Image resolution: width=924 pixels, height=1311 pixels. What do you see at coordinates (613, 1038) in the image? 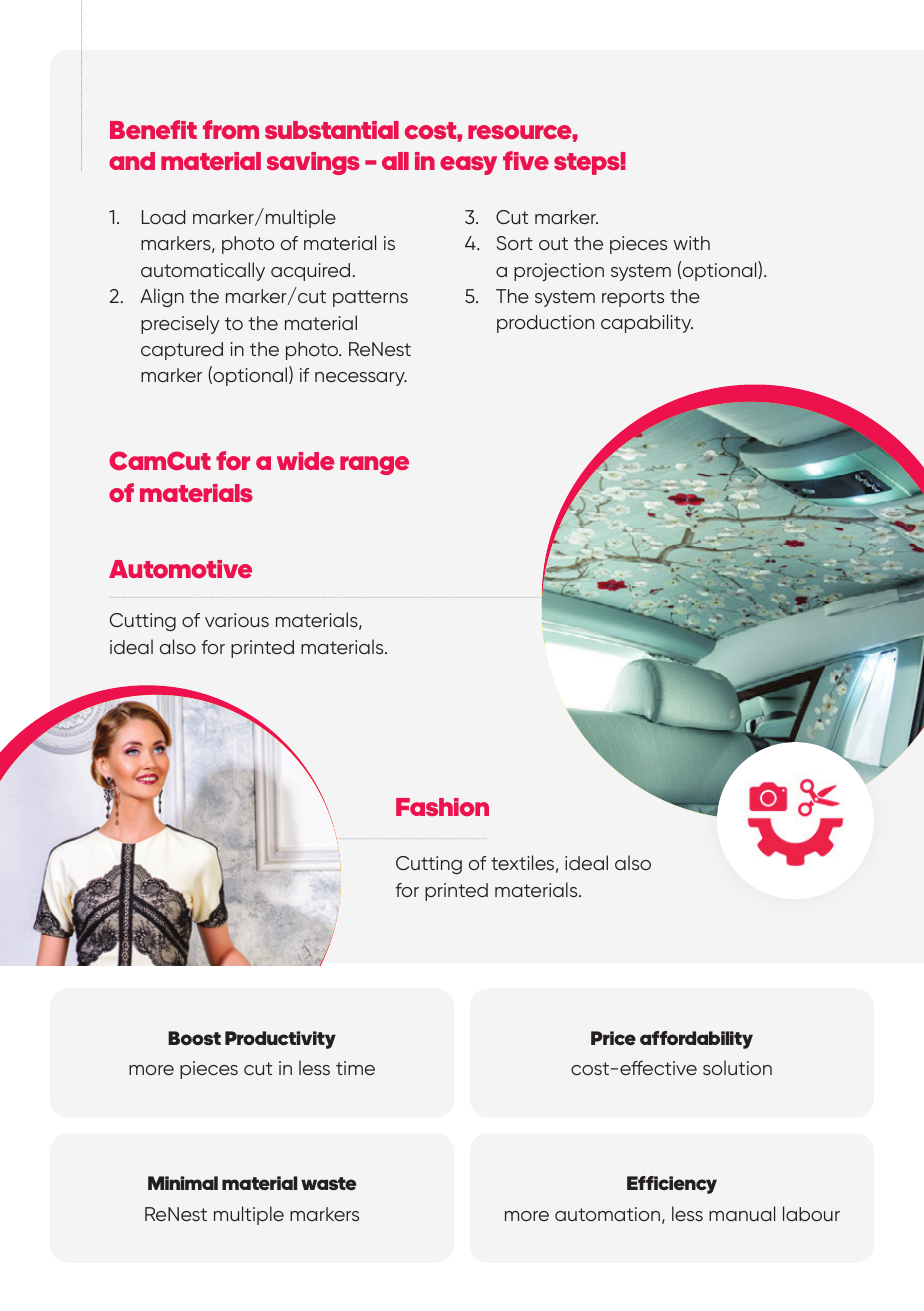
I see `Price` at bounding box center [613, 1038].
